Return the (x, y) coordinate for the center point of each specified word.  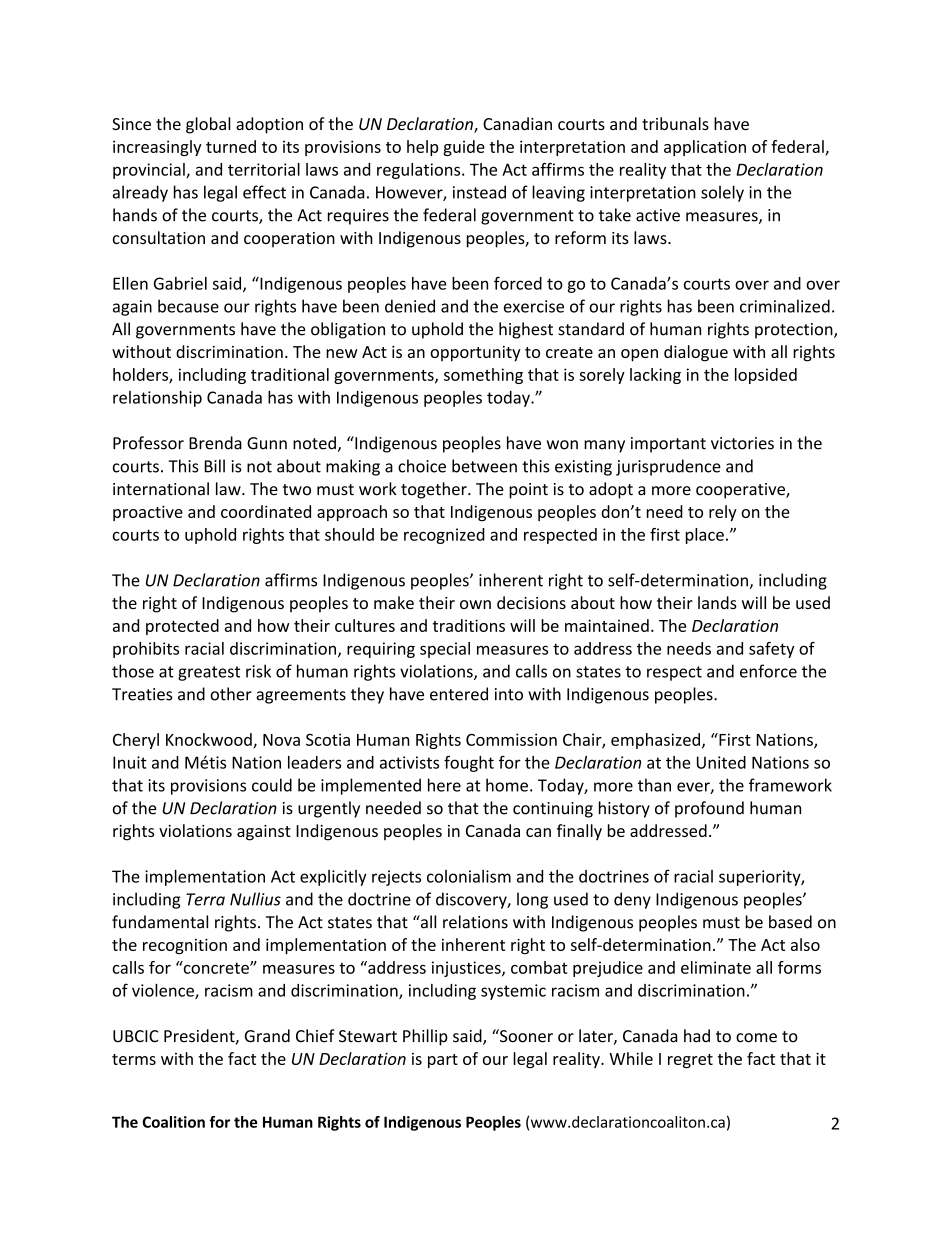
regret (690, 1061)
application (705, 148)
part (443, 1061)
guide (464, 148)
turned (231, 146)
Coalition (173, 1122)
